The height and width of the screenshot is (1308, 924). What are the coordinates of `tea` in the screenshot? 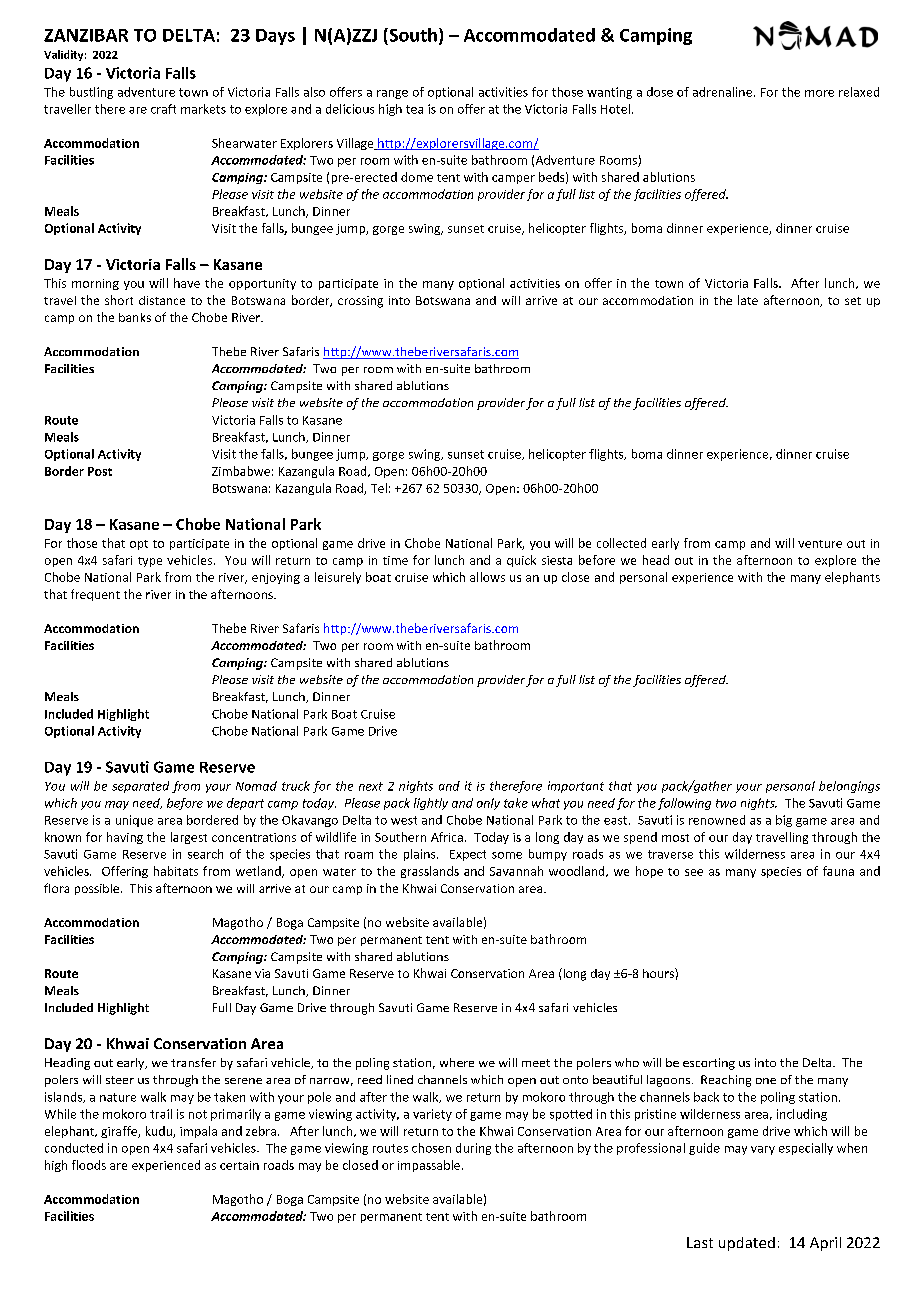 It's located at (414, 109).
